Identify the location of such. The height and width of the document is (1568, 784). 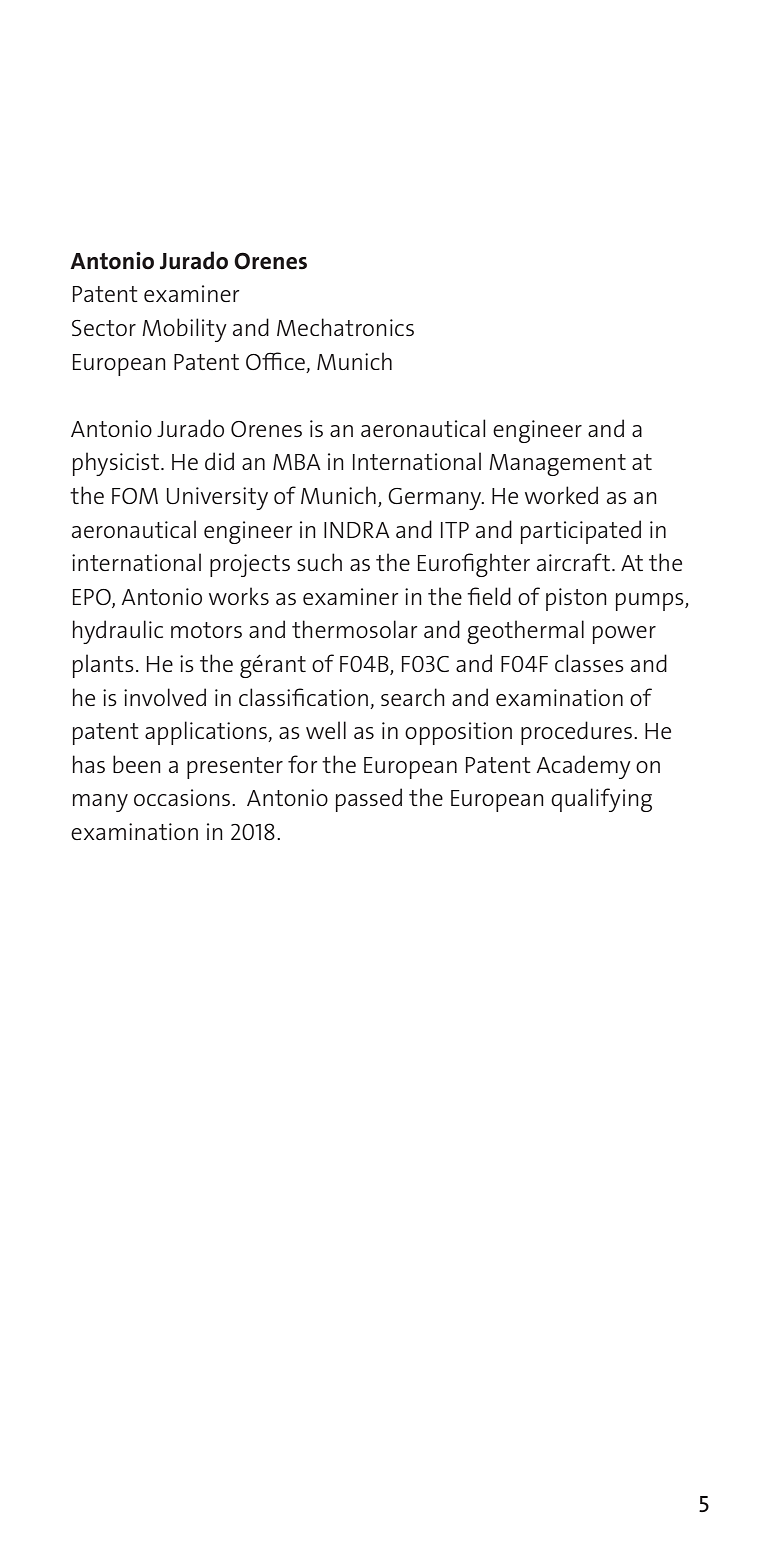
(319, 562).
